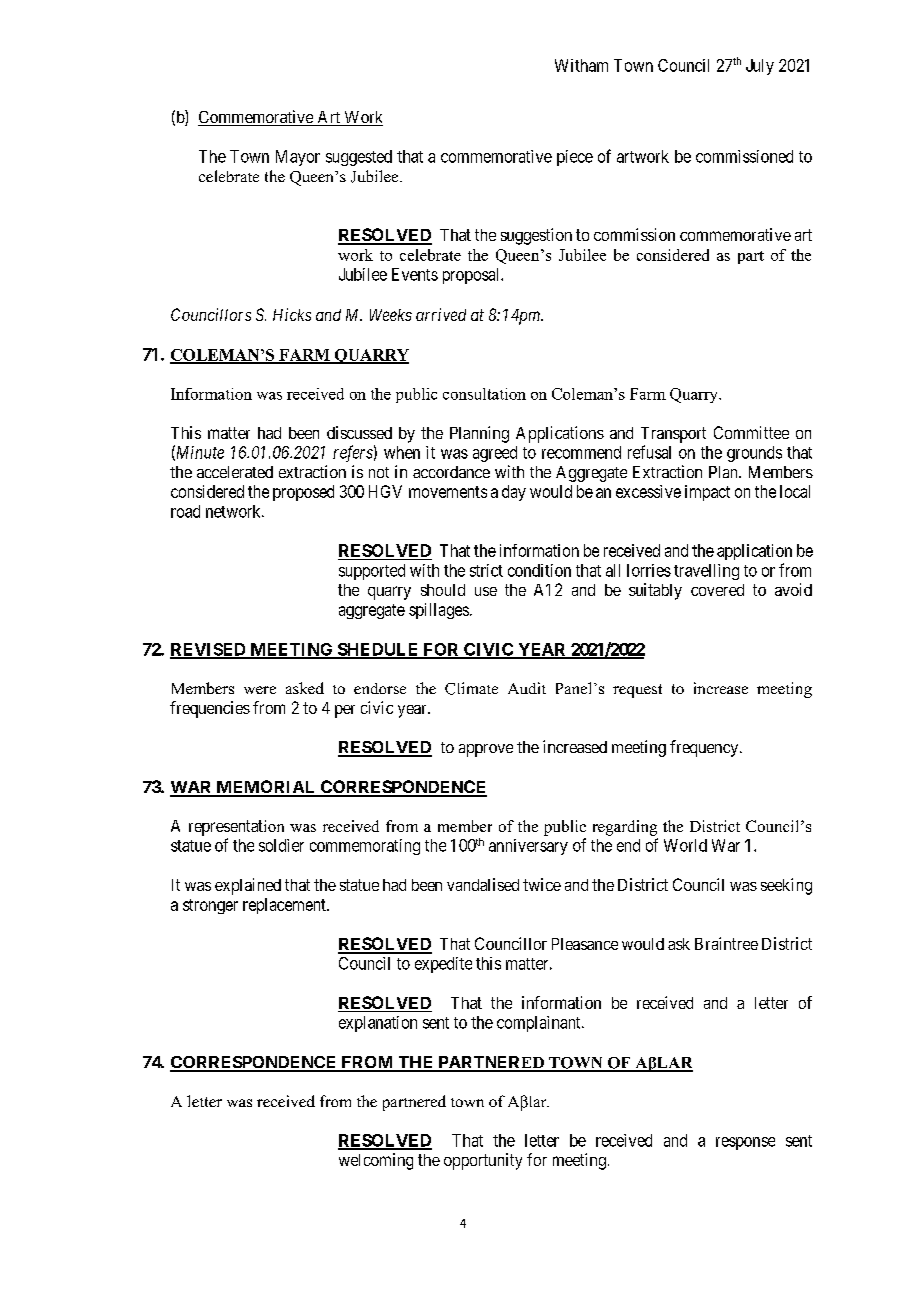 The height and width of the screenshot is (1308, 924). Describe the element at coordinates (483, 1161) in the screenshot. I see `opportunity` at that location.
